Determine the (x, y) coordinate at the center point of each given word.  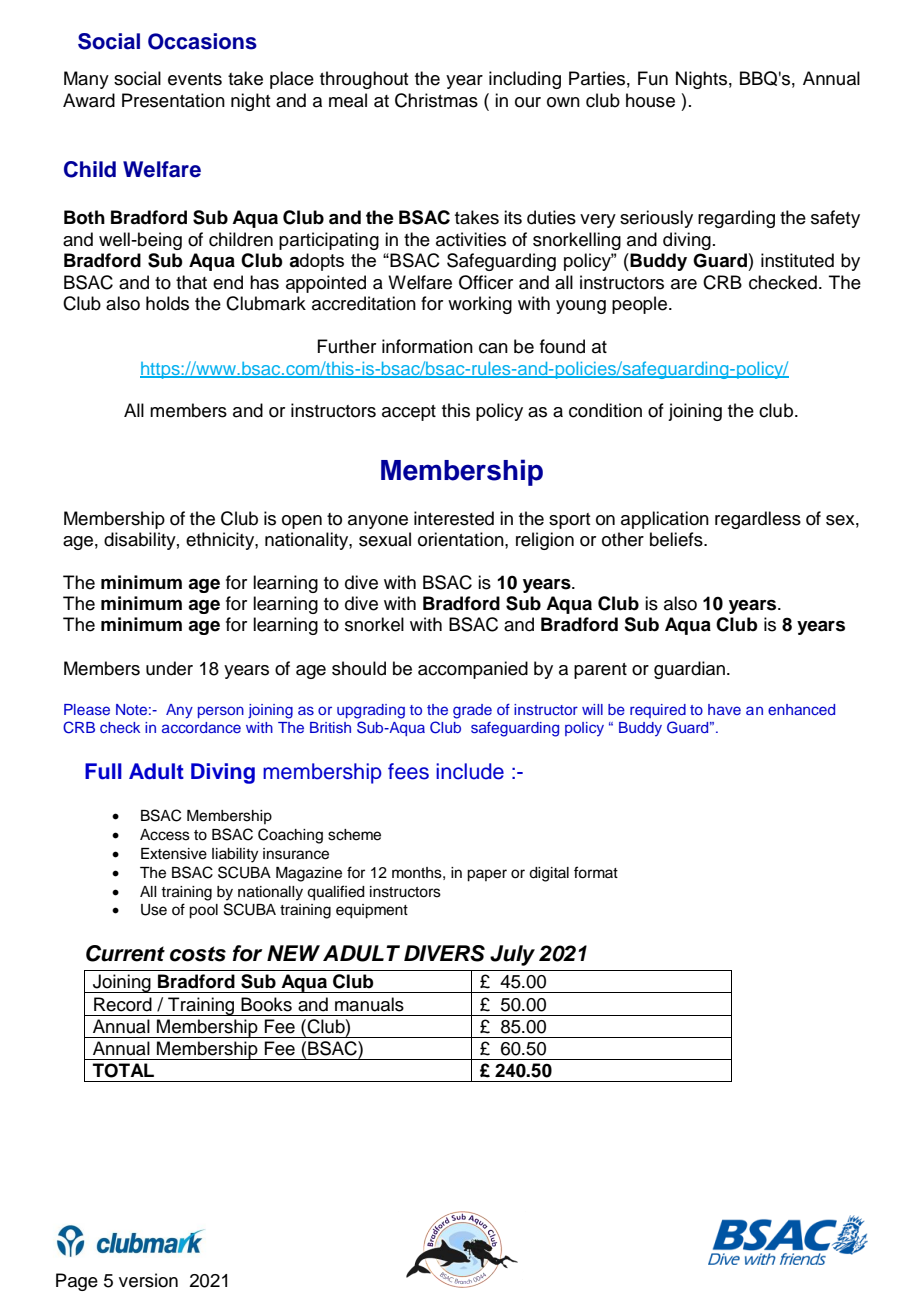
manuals (369, 1004)
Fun (653, 78)
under (169, 668)
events (195, 79)
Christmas (436, 100)
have (724, 709)
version (148, 1280)
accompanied (473, 670)
